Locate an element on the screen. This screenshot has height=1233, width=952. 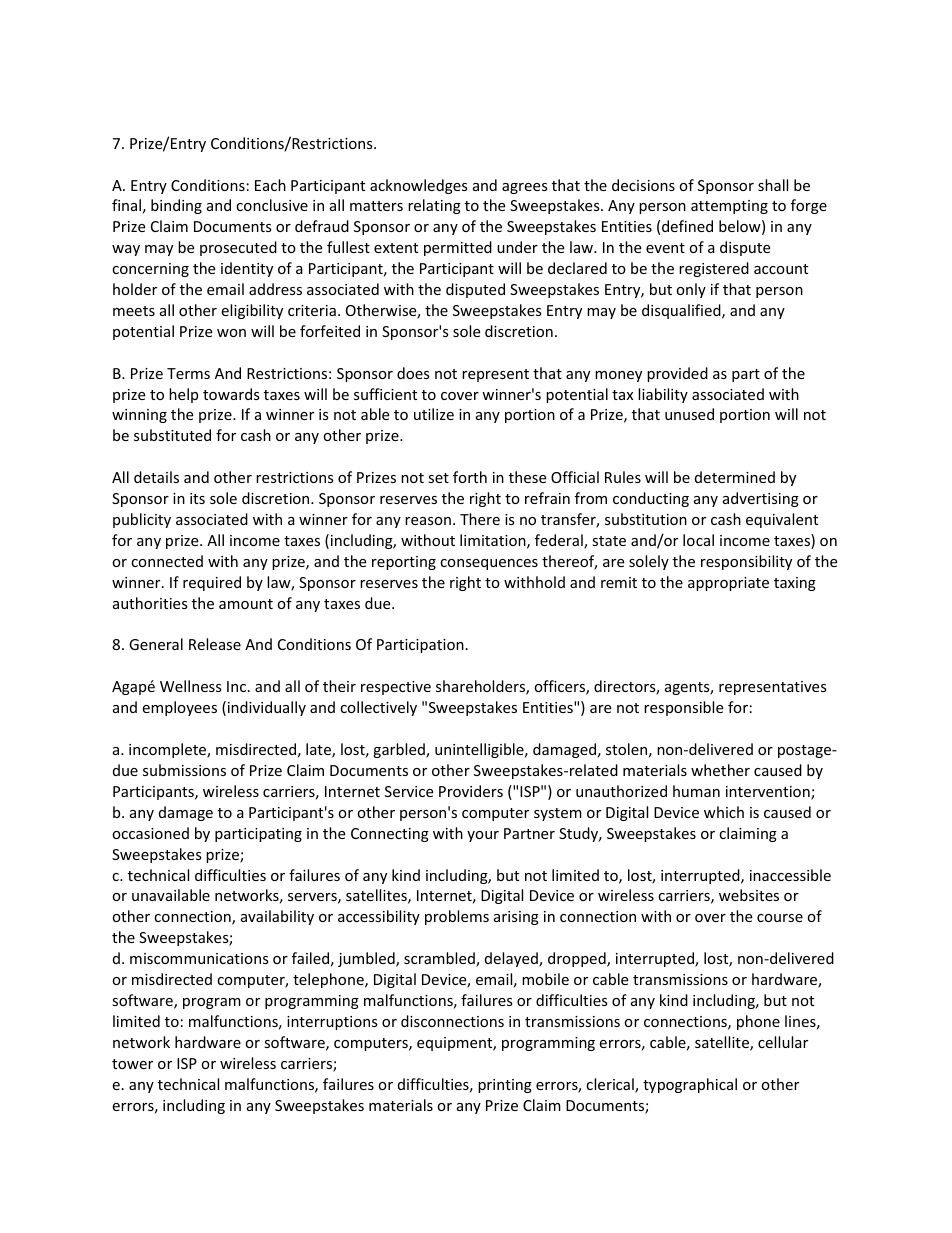
whether is located at coordinates (720, 770).
